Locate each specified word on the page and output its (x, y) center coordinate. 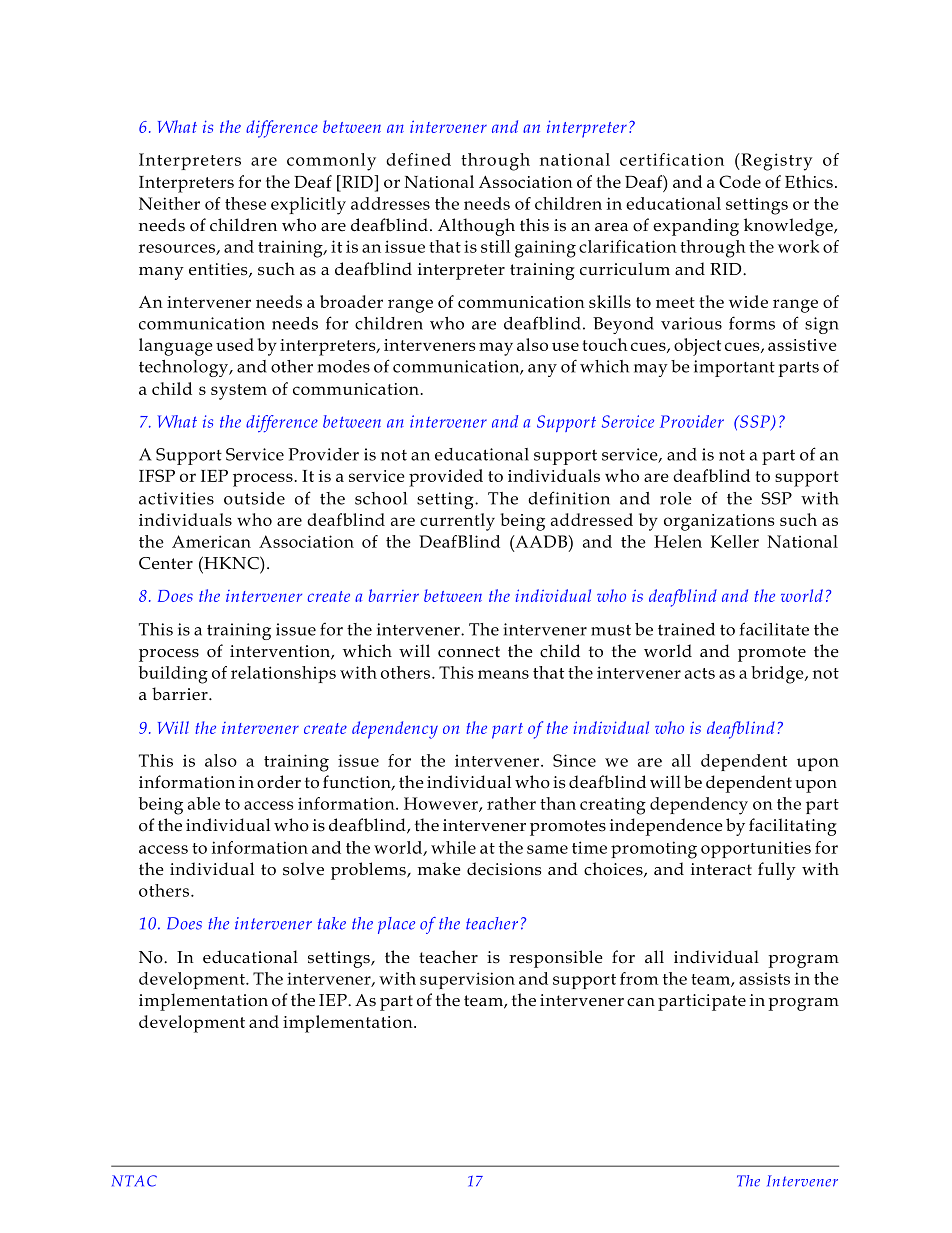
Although (476, 227)
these (245, 203)
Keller (735, 541)
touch (605, 344)
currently (457, 522)
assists (764, 978)
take (332, 923)
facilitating (793, 827)
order (279, 782)
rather (511, 803)
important (734, 368)
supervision (467, 980)
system (239, 392)
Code (740, 181)
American (211, 541)
